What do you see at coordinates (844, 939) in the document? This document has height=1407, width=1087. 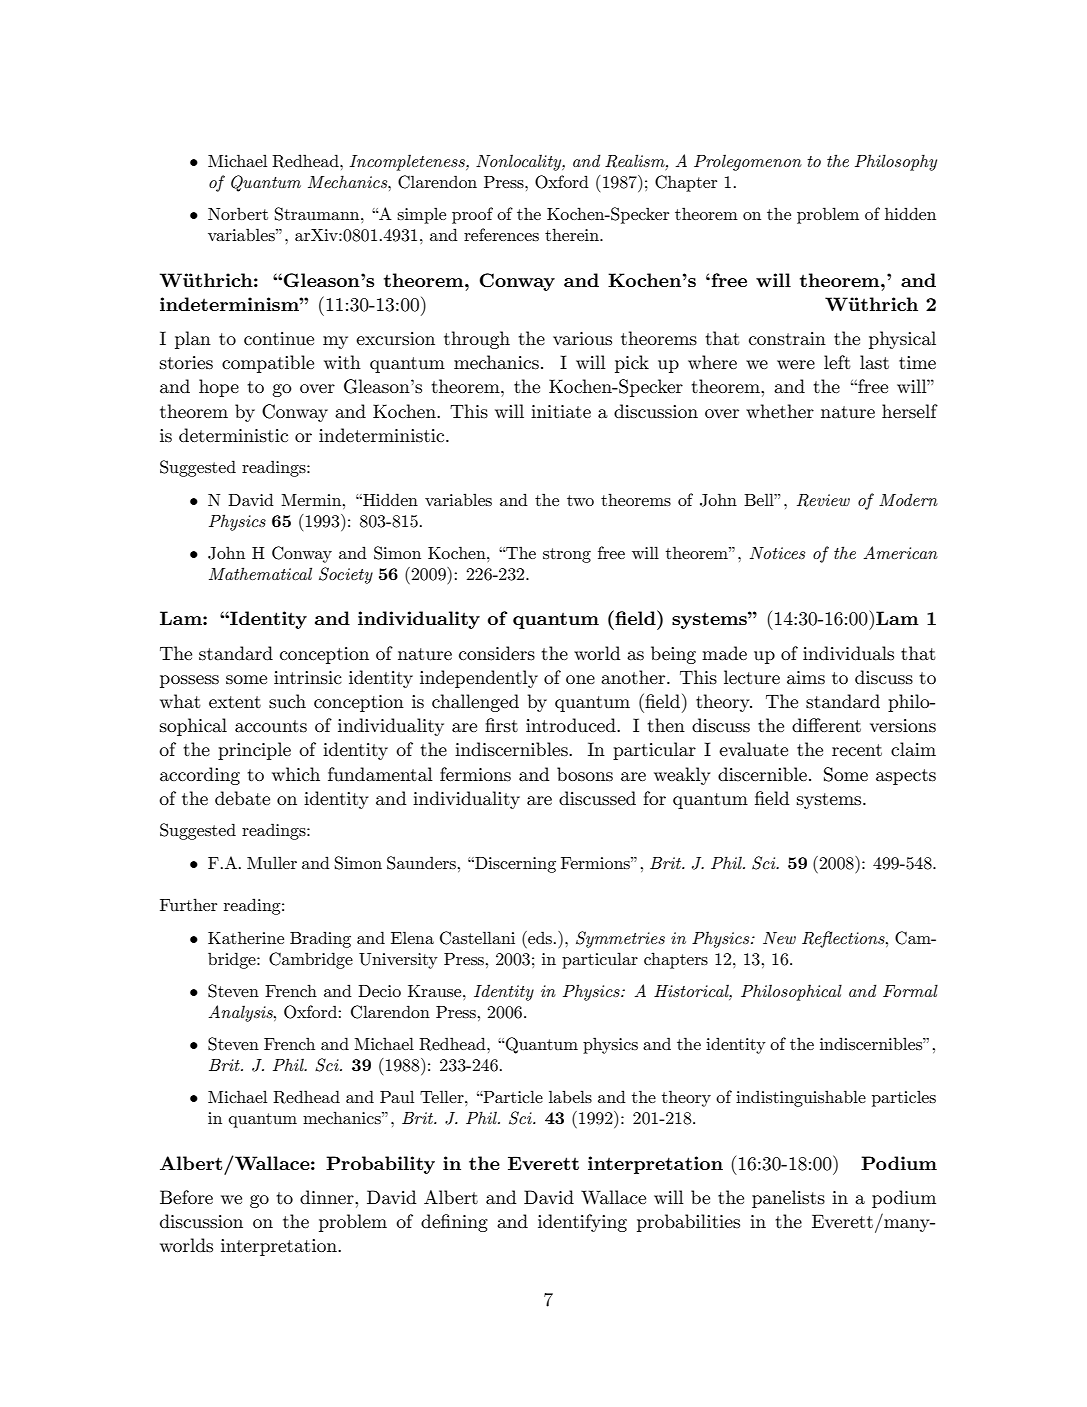 I see `Reflections` at bounding box center [844, 939].
